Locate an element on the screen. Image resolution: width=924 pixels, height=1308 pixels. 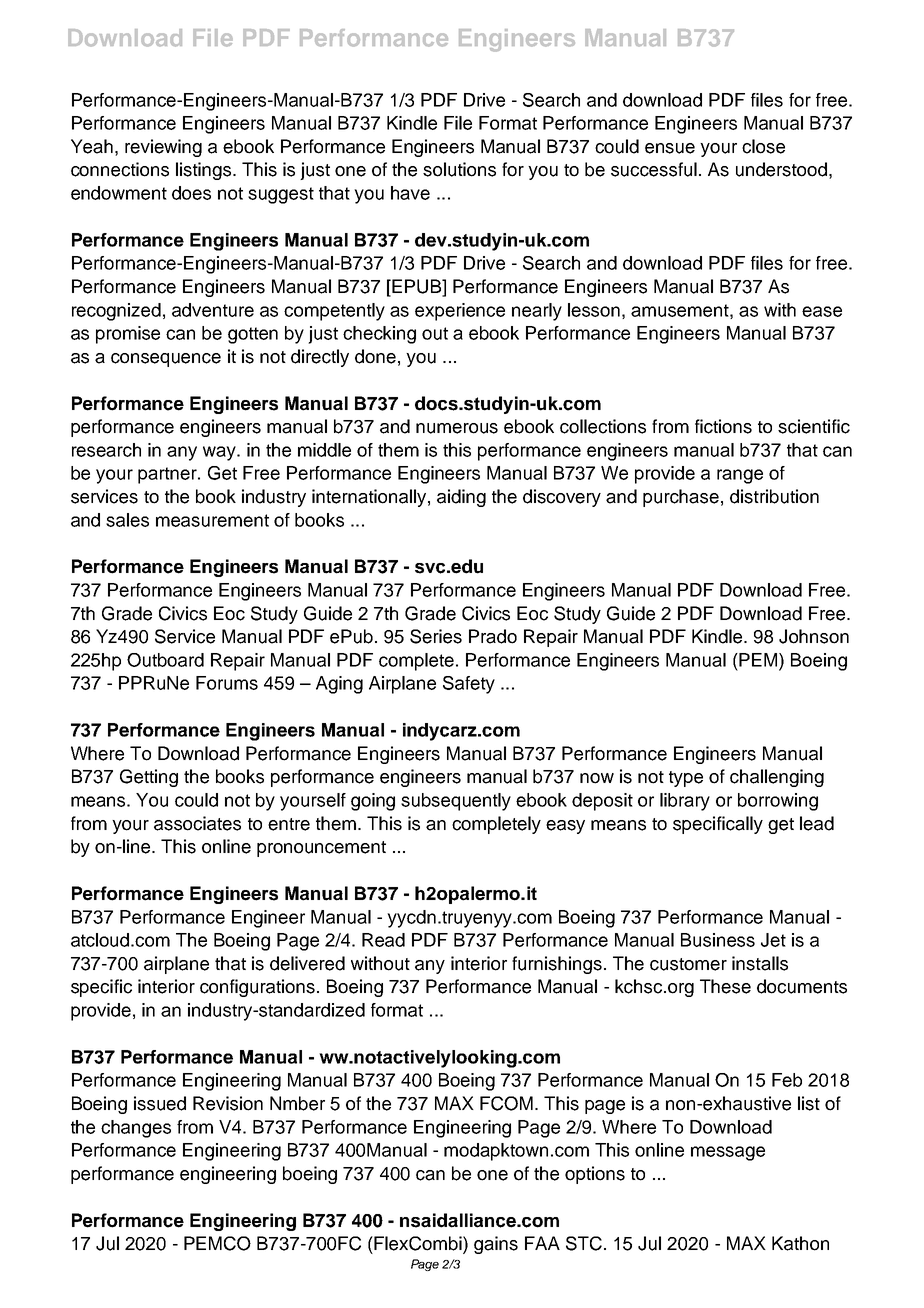
does is located at coordinates (191, 193).
